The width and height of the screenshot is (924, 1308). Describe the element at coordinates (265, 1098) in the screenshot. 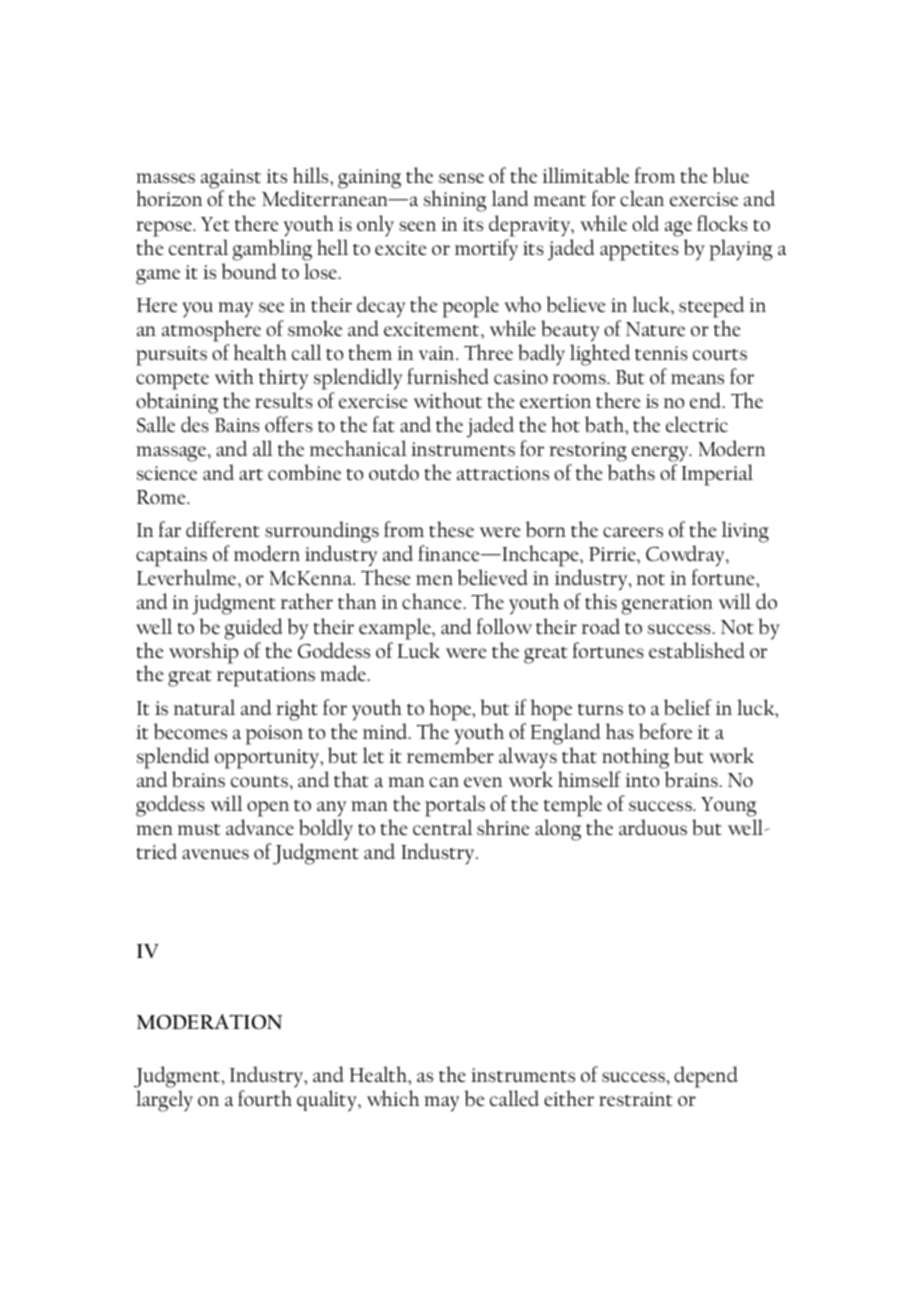

I see `fourth` at that location.
